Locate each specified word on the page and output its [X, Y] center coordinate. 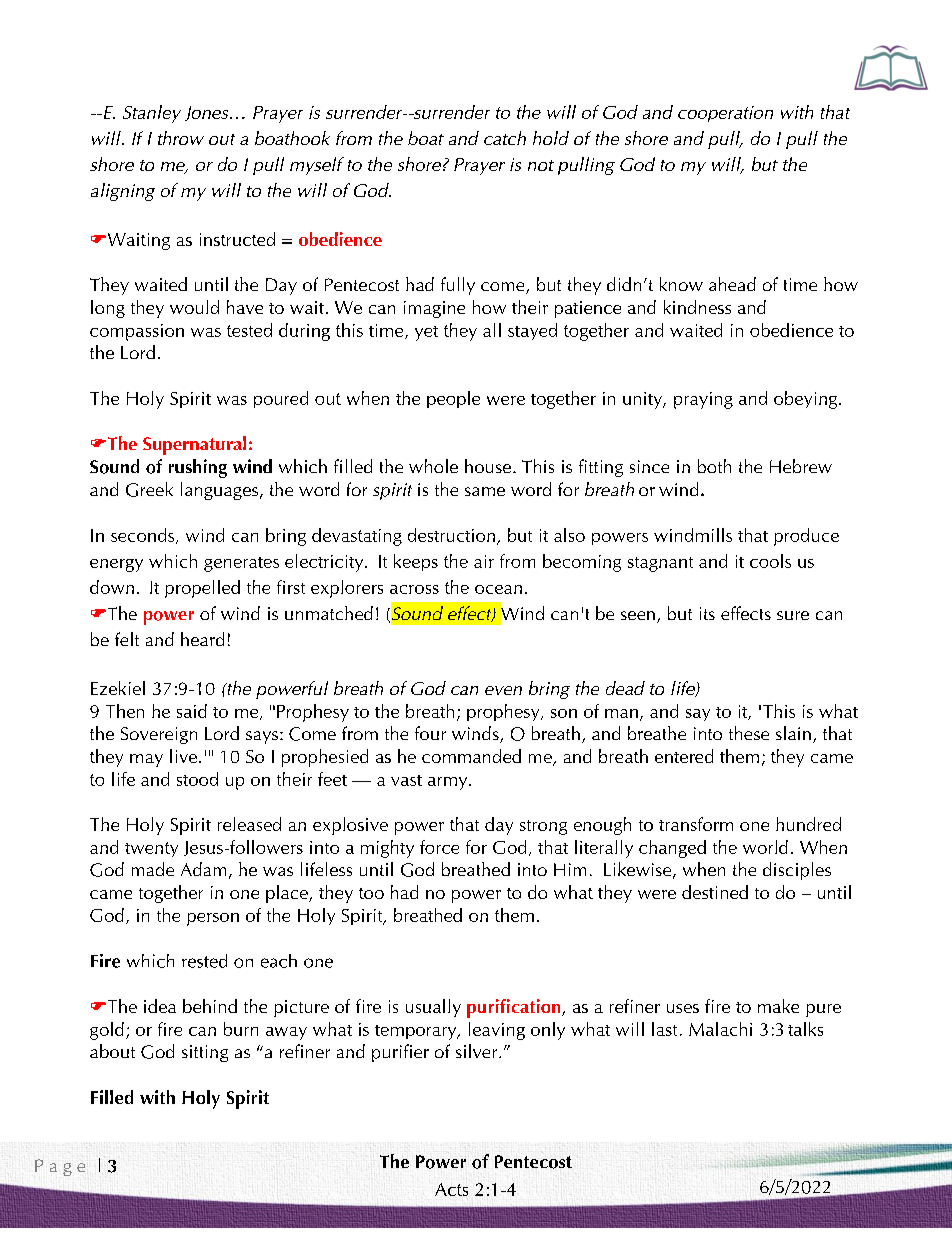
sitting [205, 1053]
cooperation [725, 114]
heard [202, 639]
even [503, 690]
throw [181, 138]
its [707, 613]
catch [505, 138]
